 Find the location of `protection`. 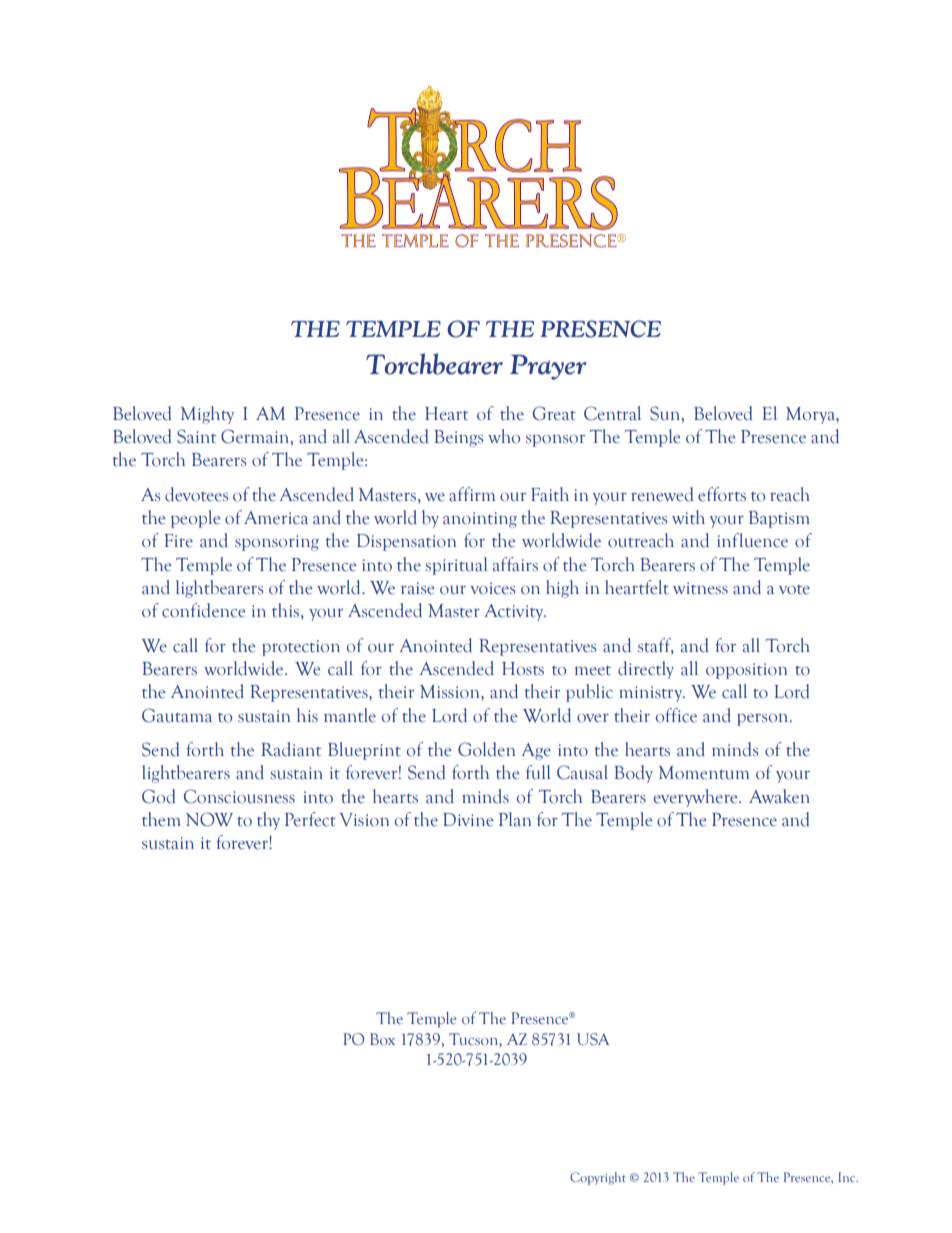

protection is located at coordinates (301, 648).
